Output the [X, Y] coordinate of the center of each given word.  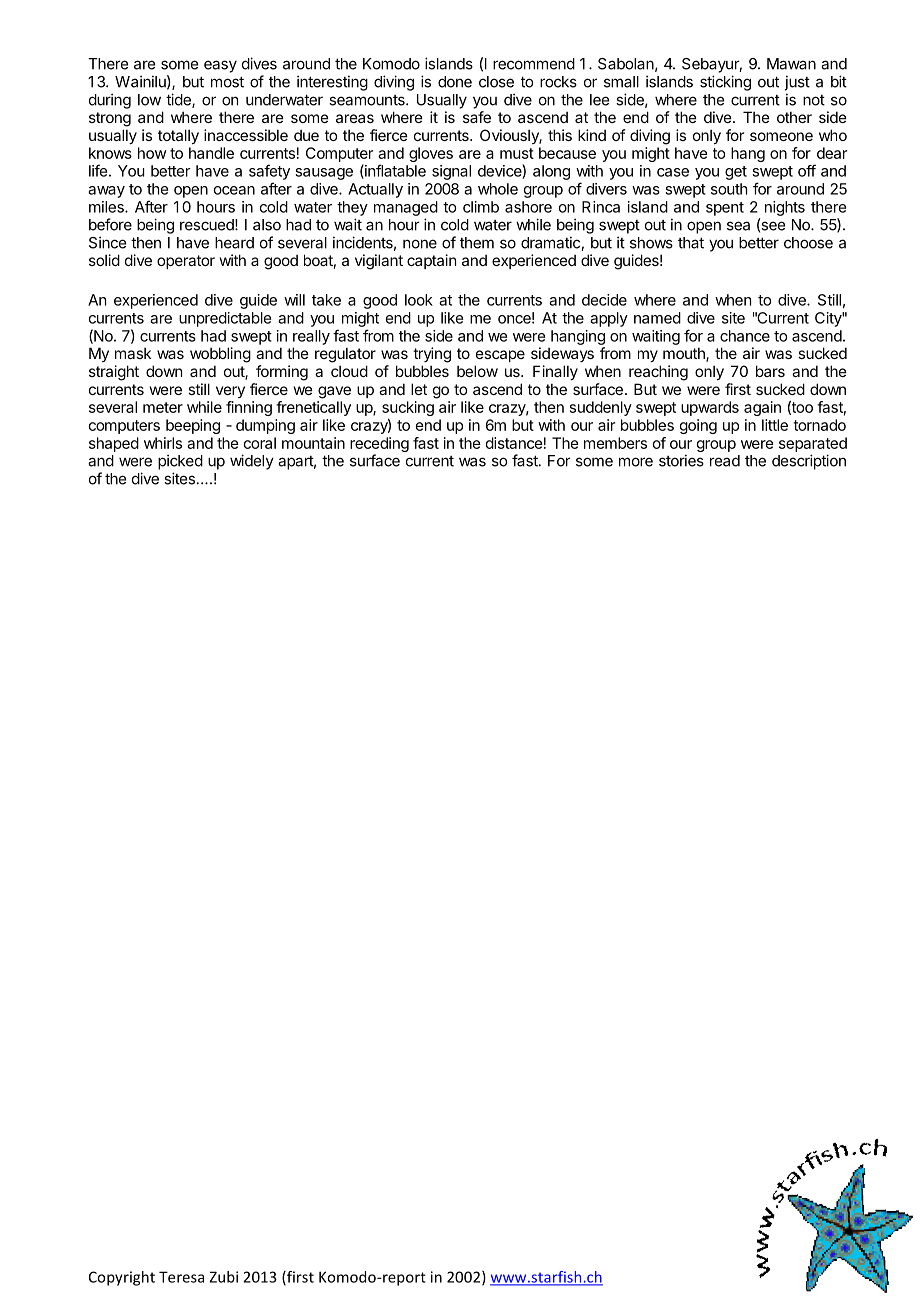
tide [179, 100]
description [809, 462]
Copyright [122, 1278]
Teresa [181, 1277]
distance [514, 443]
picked [180, 462]
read [725, 461]
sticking [725, 83]
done [455, 82]
